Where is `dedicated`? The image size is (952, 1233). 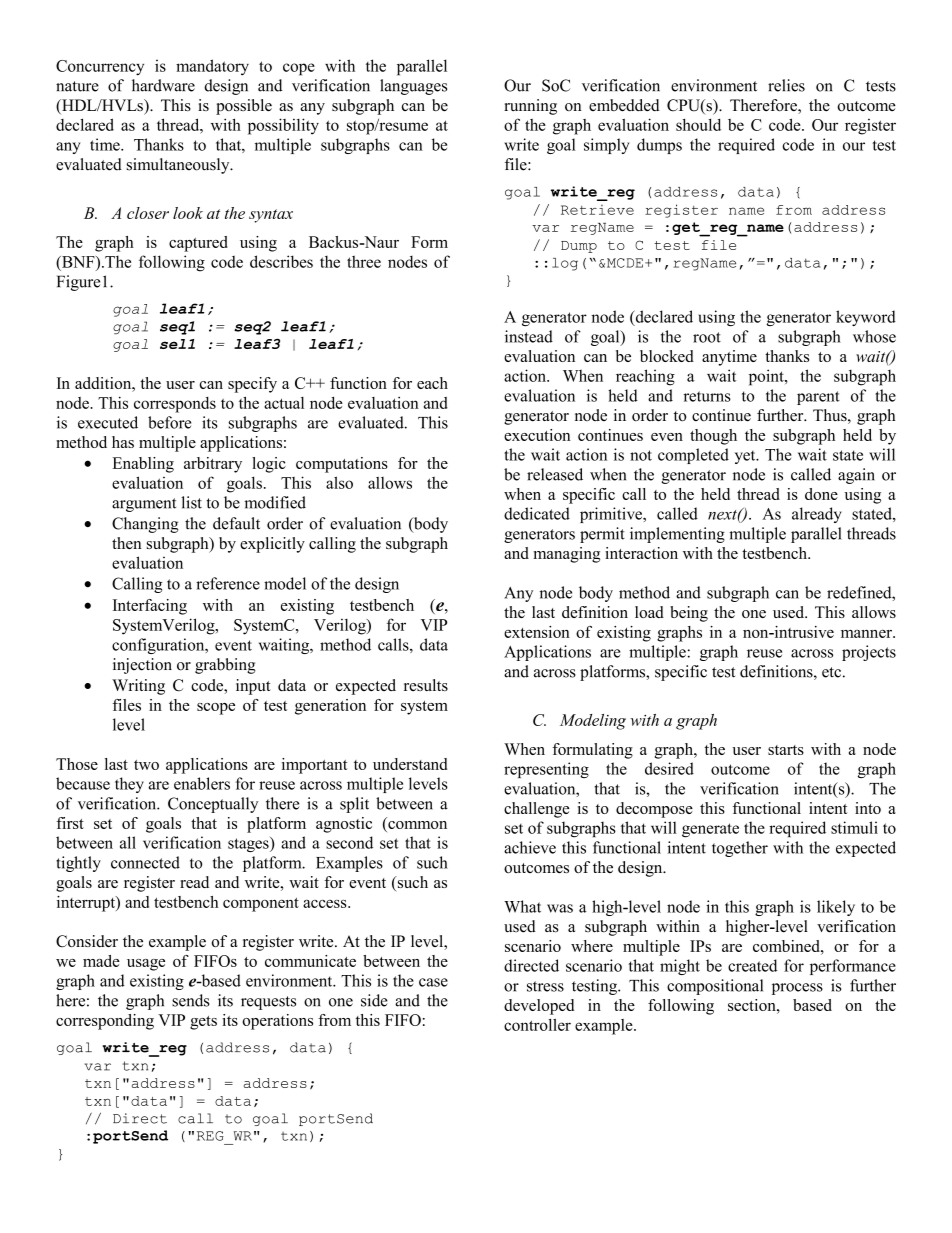 dedicated is located at coordinates (537, 513).
